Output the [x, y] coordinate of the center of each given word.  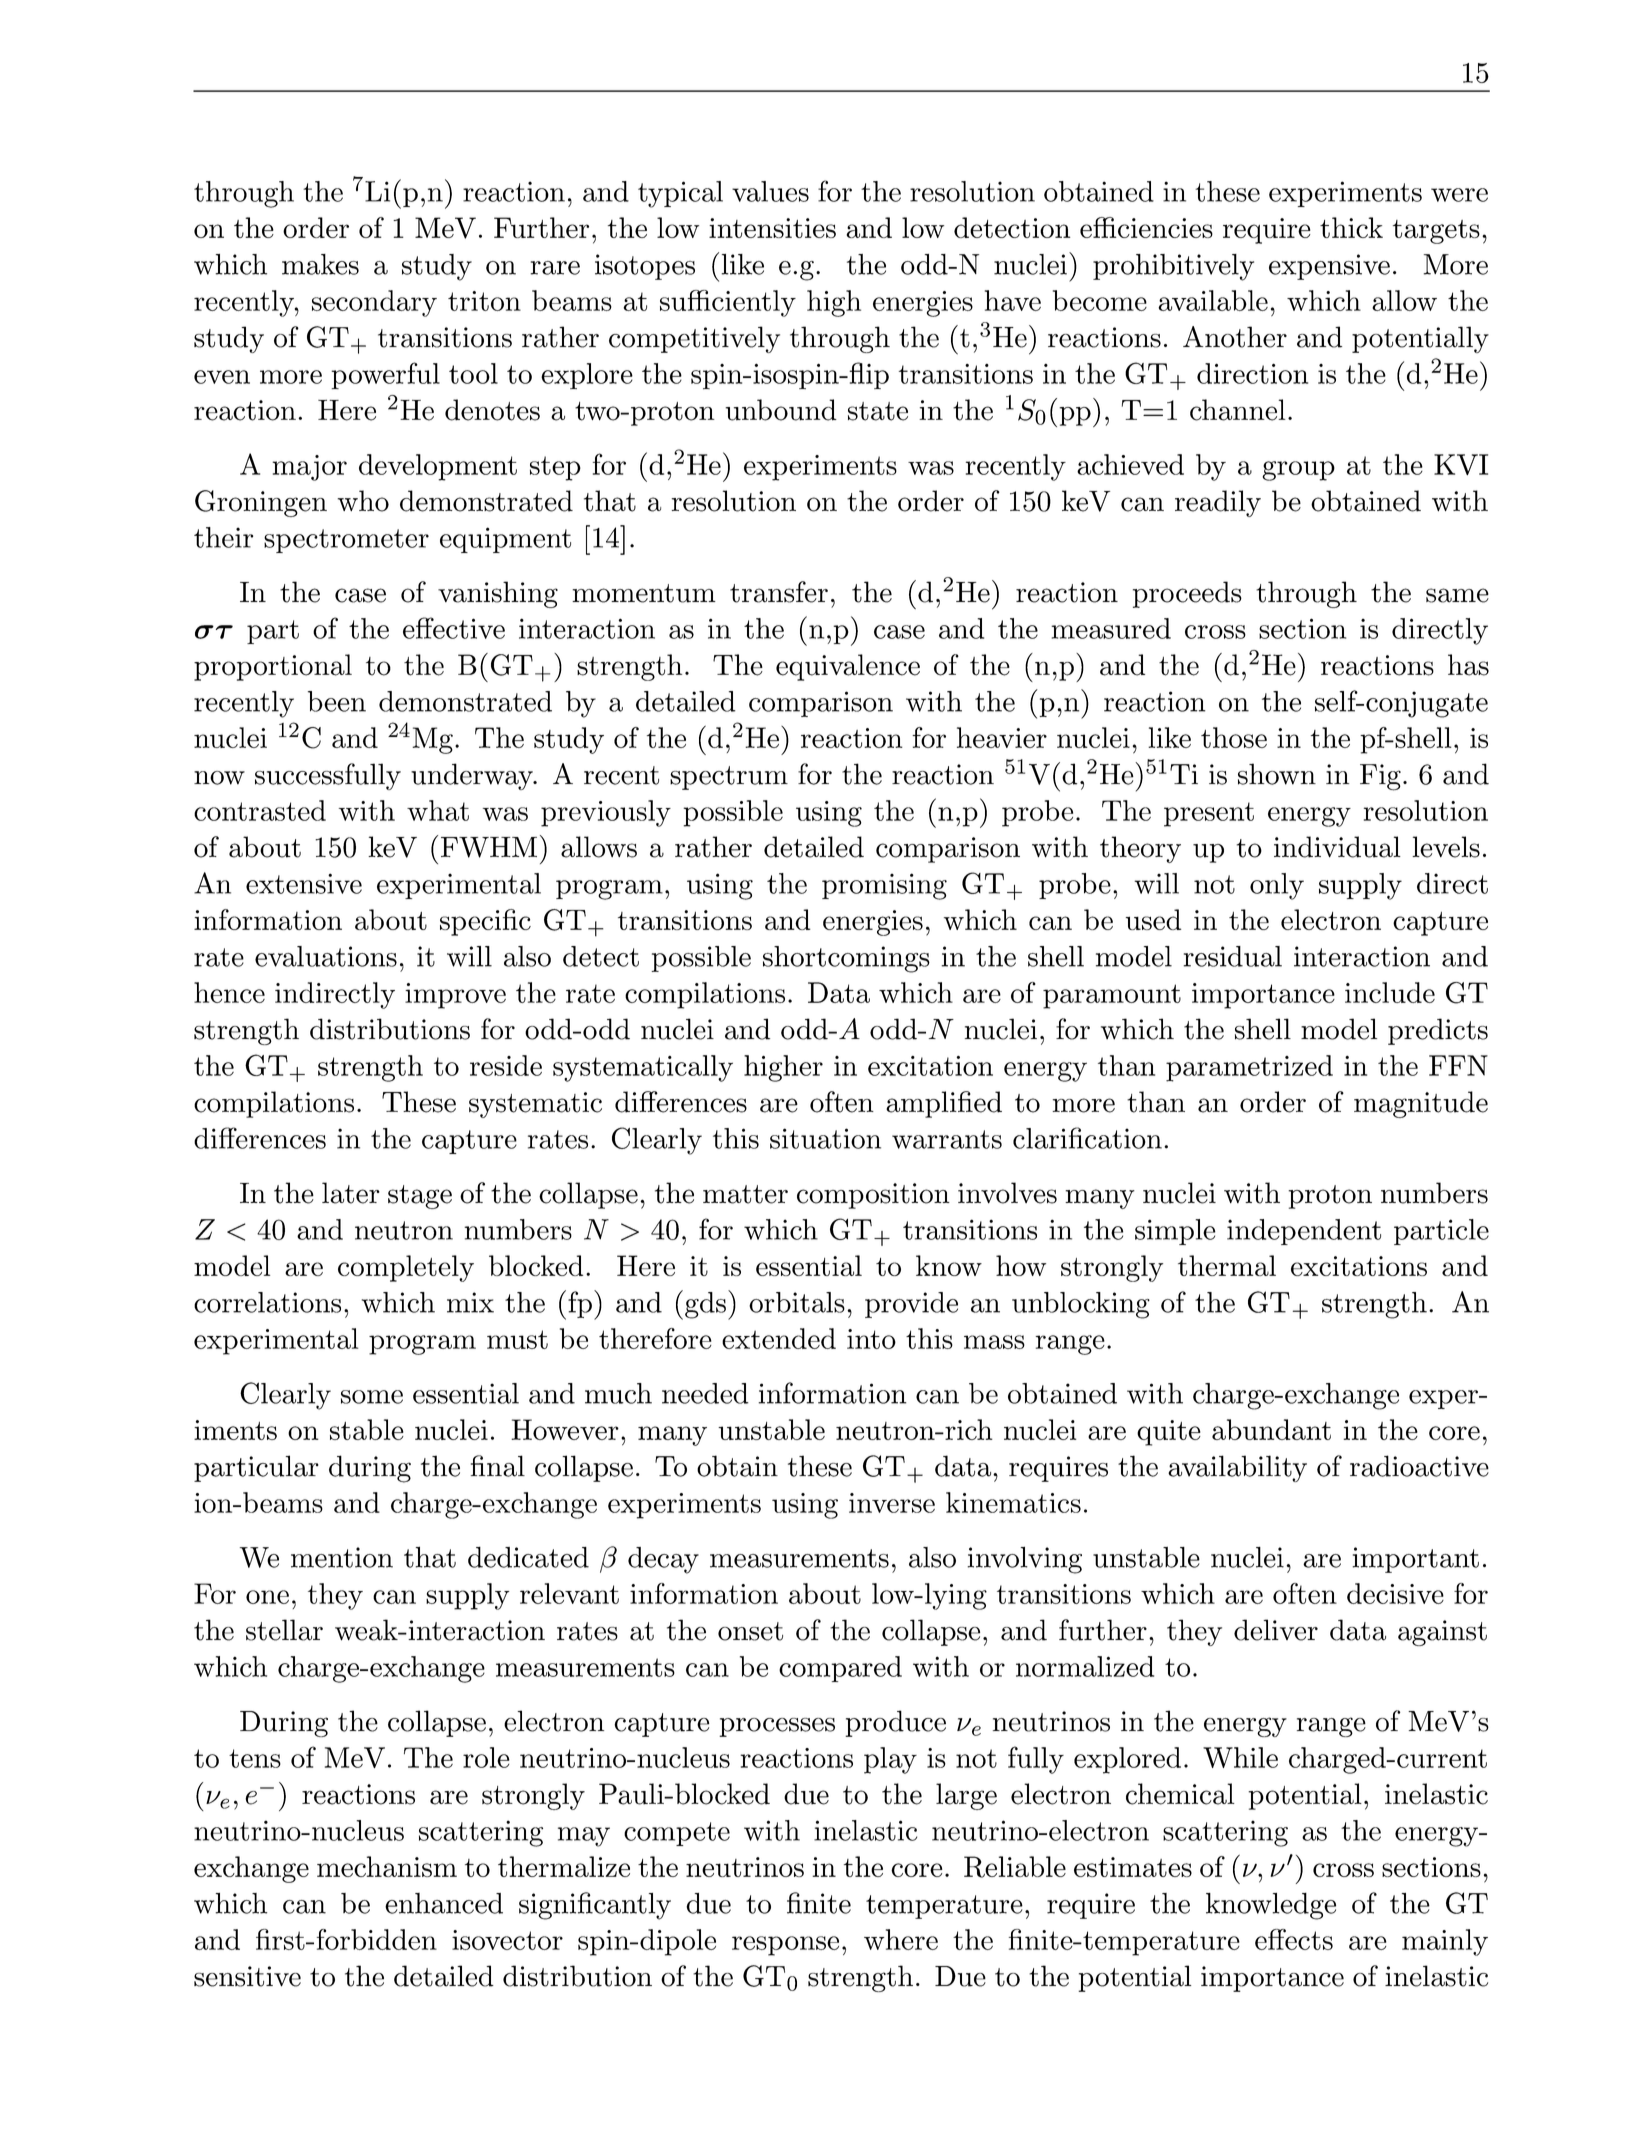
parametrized [1249, 1068]
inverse [892, 1503]
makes [320, 264]
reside [506, 1065]
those [1234, 737]
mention [342, 1557]
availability [1237, 1468]
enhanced [444, 1903]
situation [825, 1138]
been [337, 701]
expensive [1329, 267]
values [770, 191]
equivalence [848, 667]
